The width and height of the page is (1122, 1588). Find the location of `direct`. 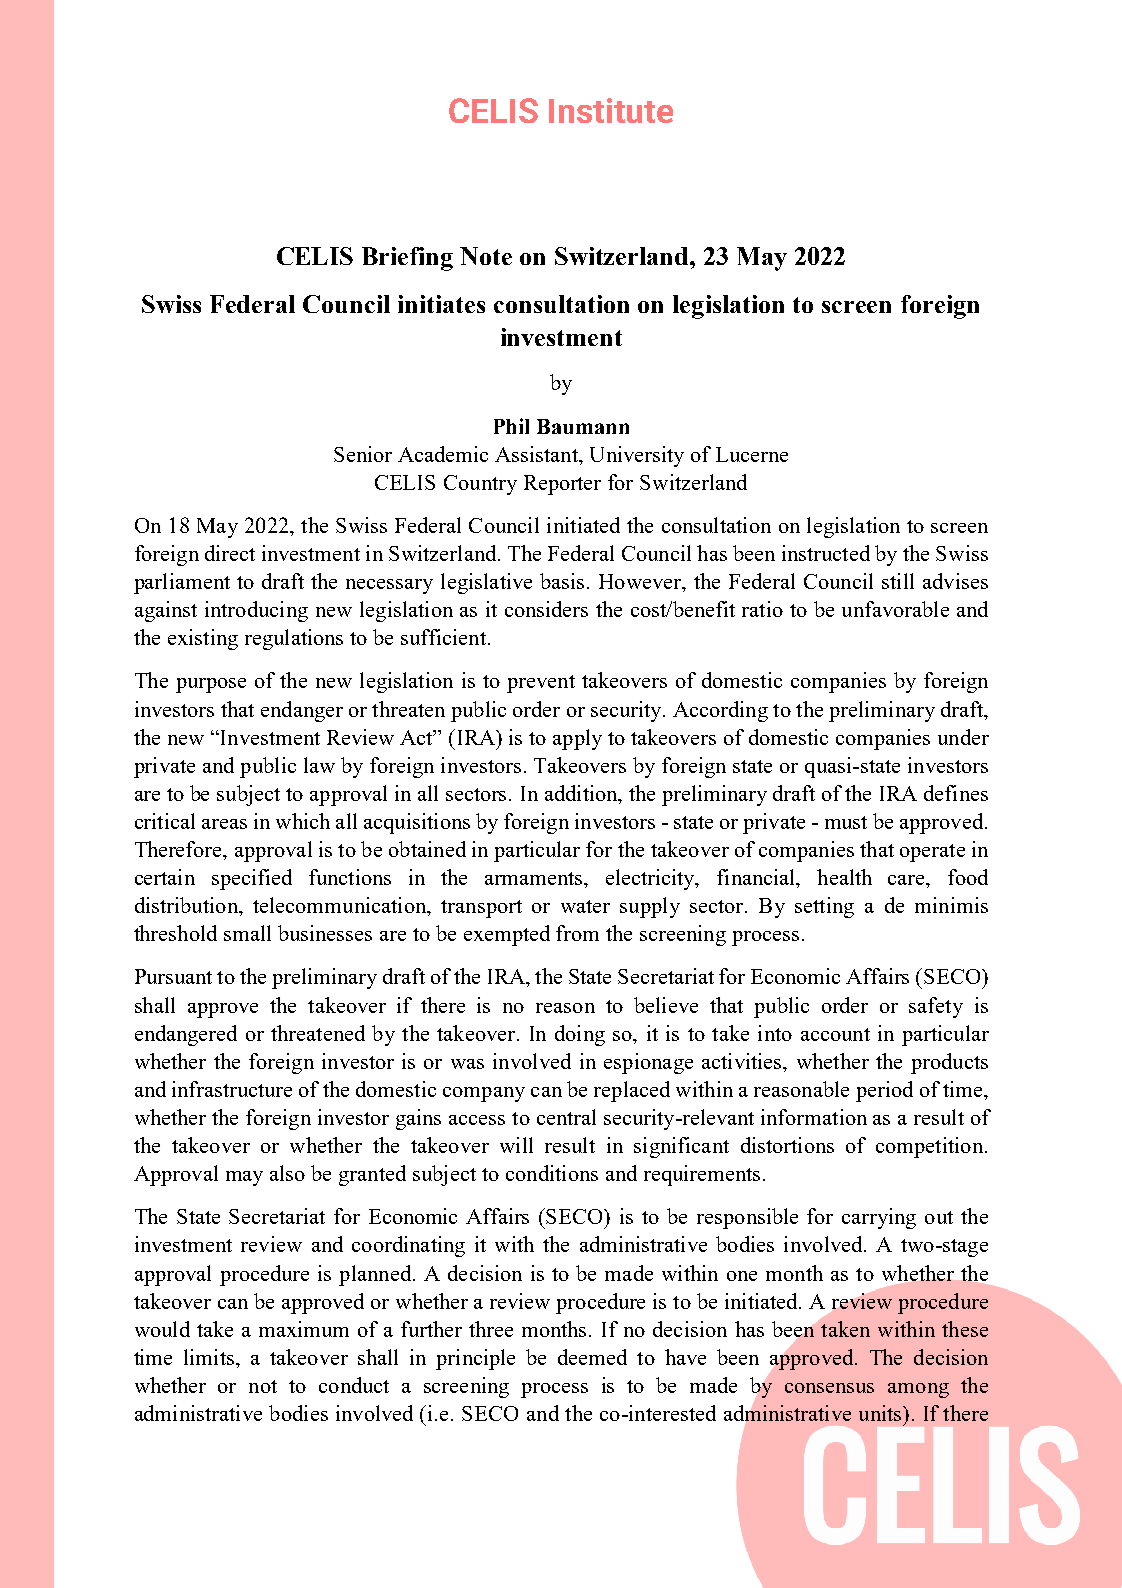

direct is located at coordinates (230, 553).
